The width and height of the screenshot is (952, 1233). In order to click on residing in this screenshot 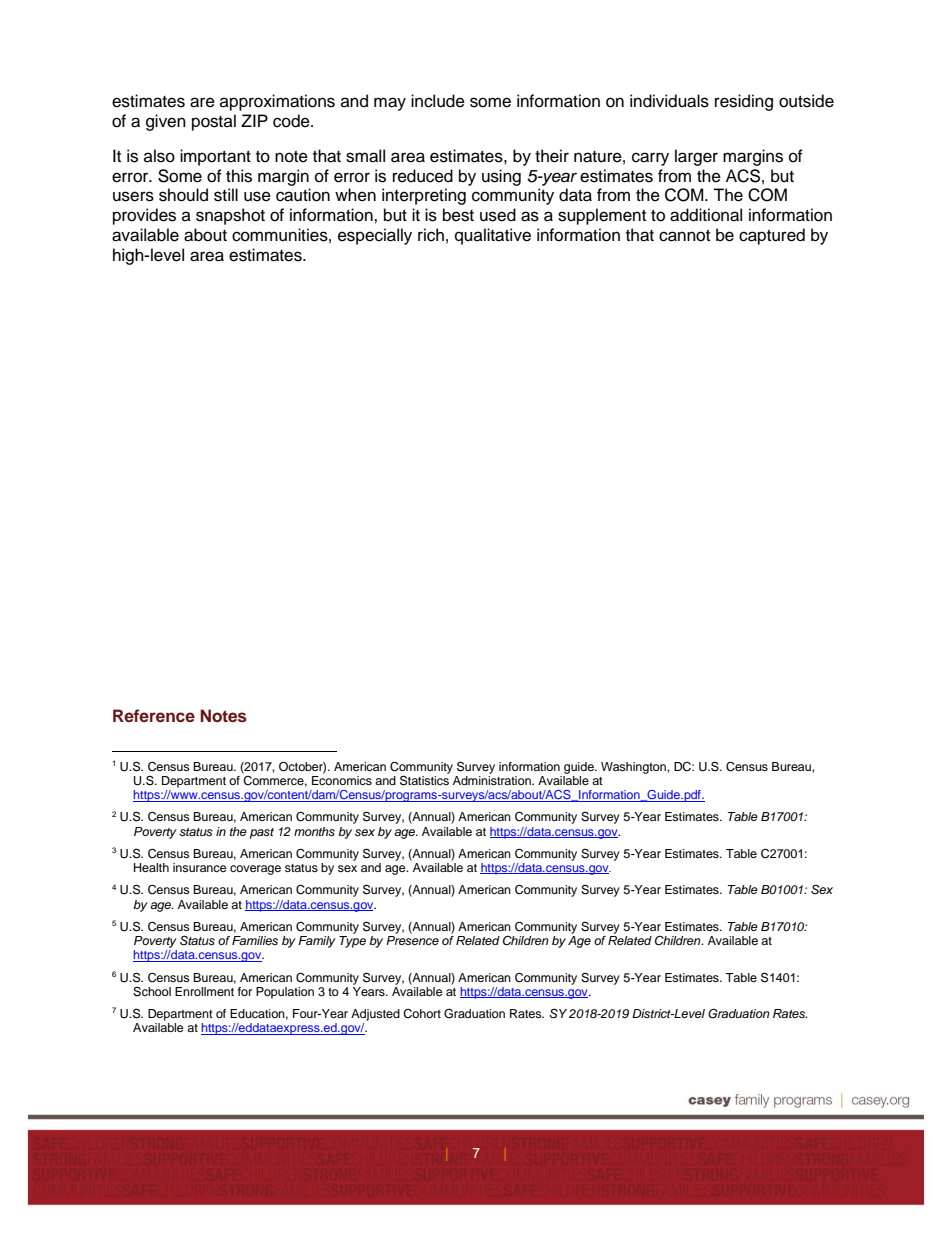, I will do `click(744, 102)`.
